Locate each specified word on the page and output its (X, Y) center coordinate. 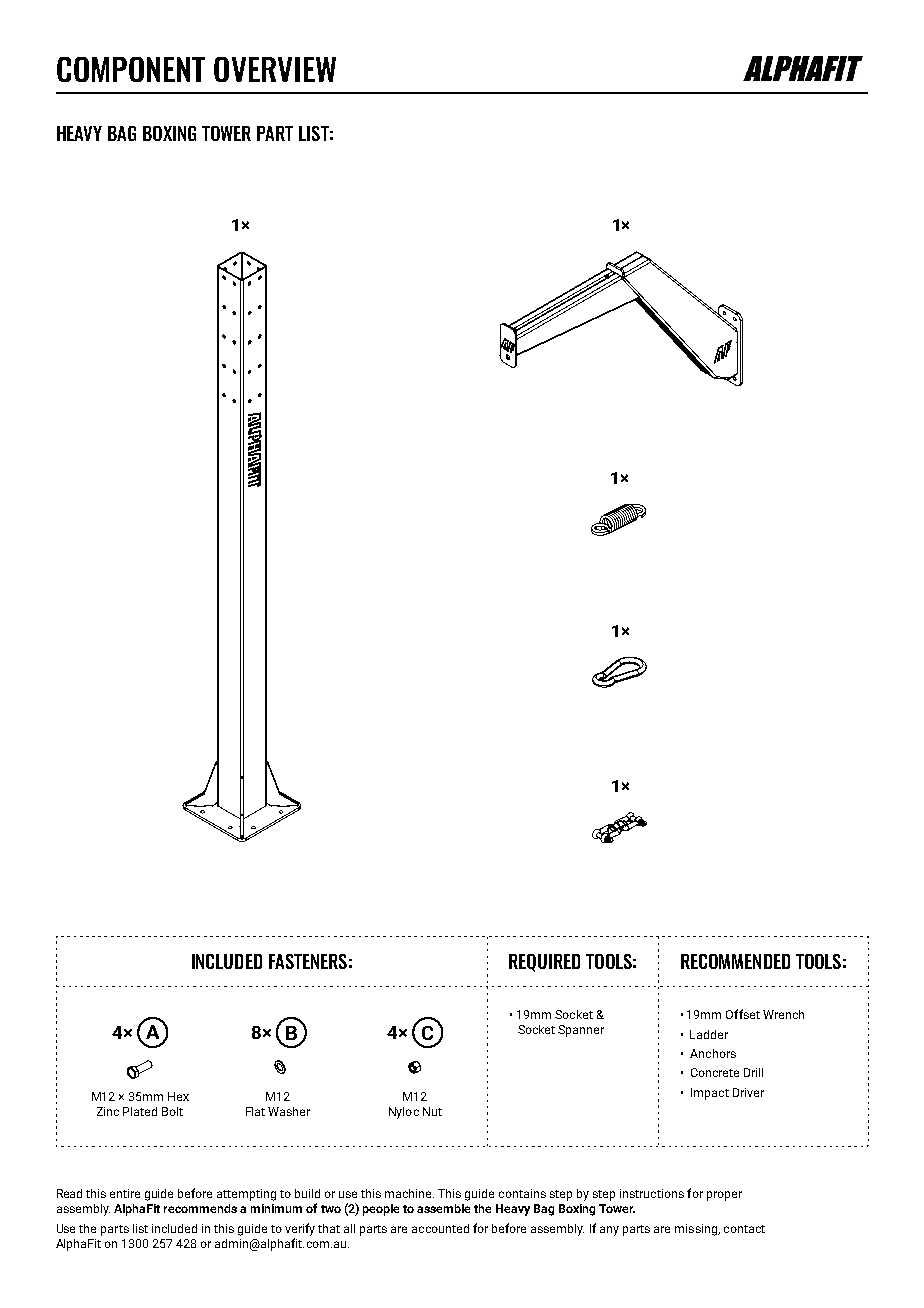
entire (125, 1193)
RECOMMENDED (735, 961)
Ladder (709, 1034)
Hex (178, 1096)
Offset (743, 1014)
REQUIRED (544, 963)
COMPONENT (131, 69)
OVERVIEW (275, 69)
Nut (432, 1111)
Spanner (581, 1031)
